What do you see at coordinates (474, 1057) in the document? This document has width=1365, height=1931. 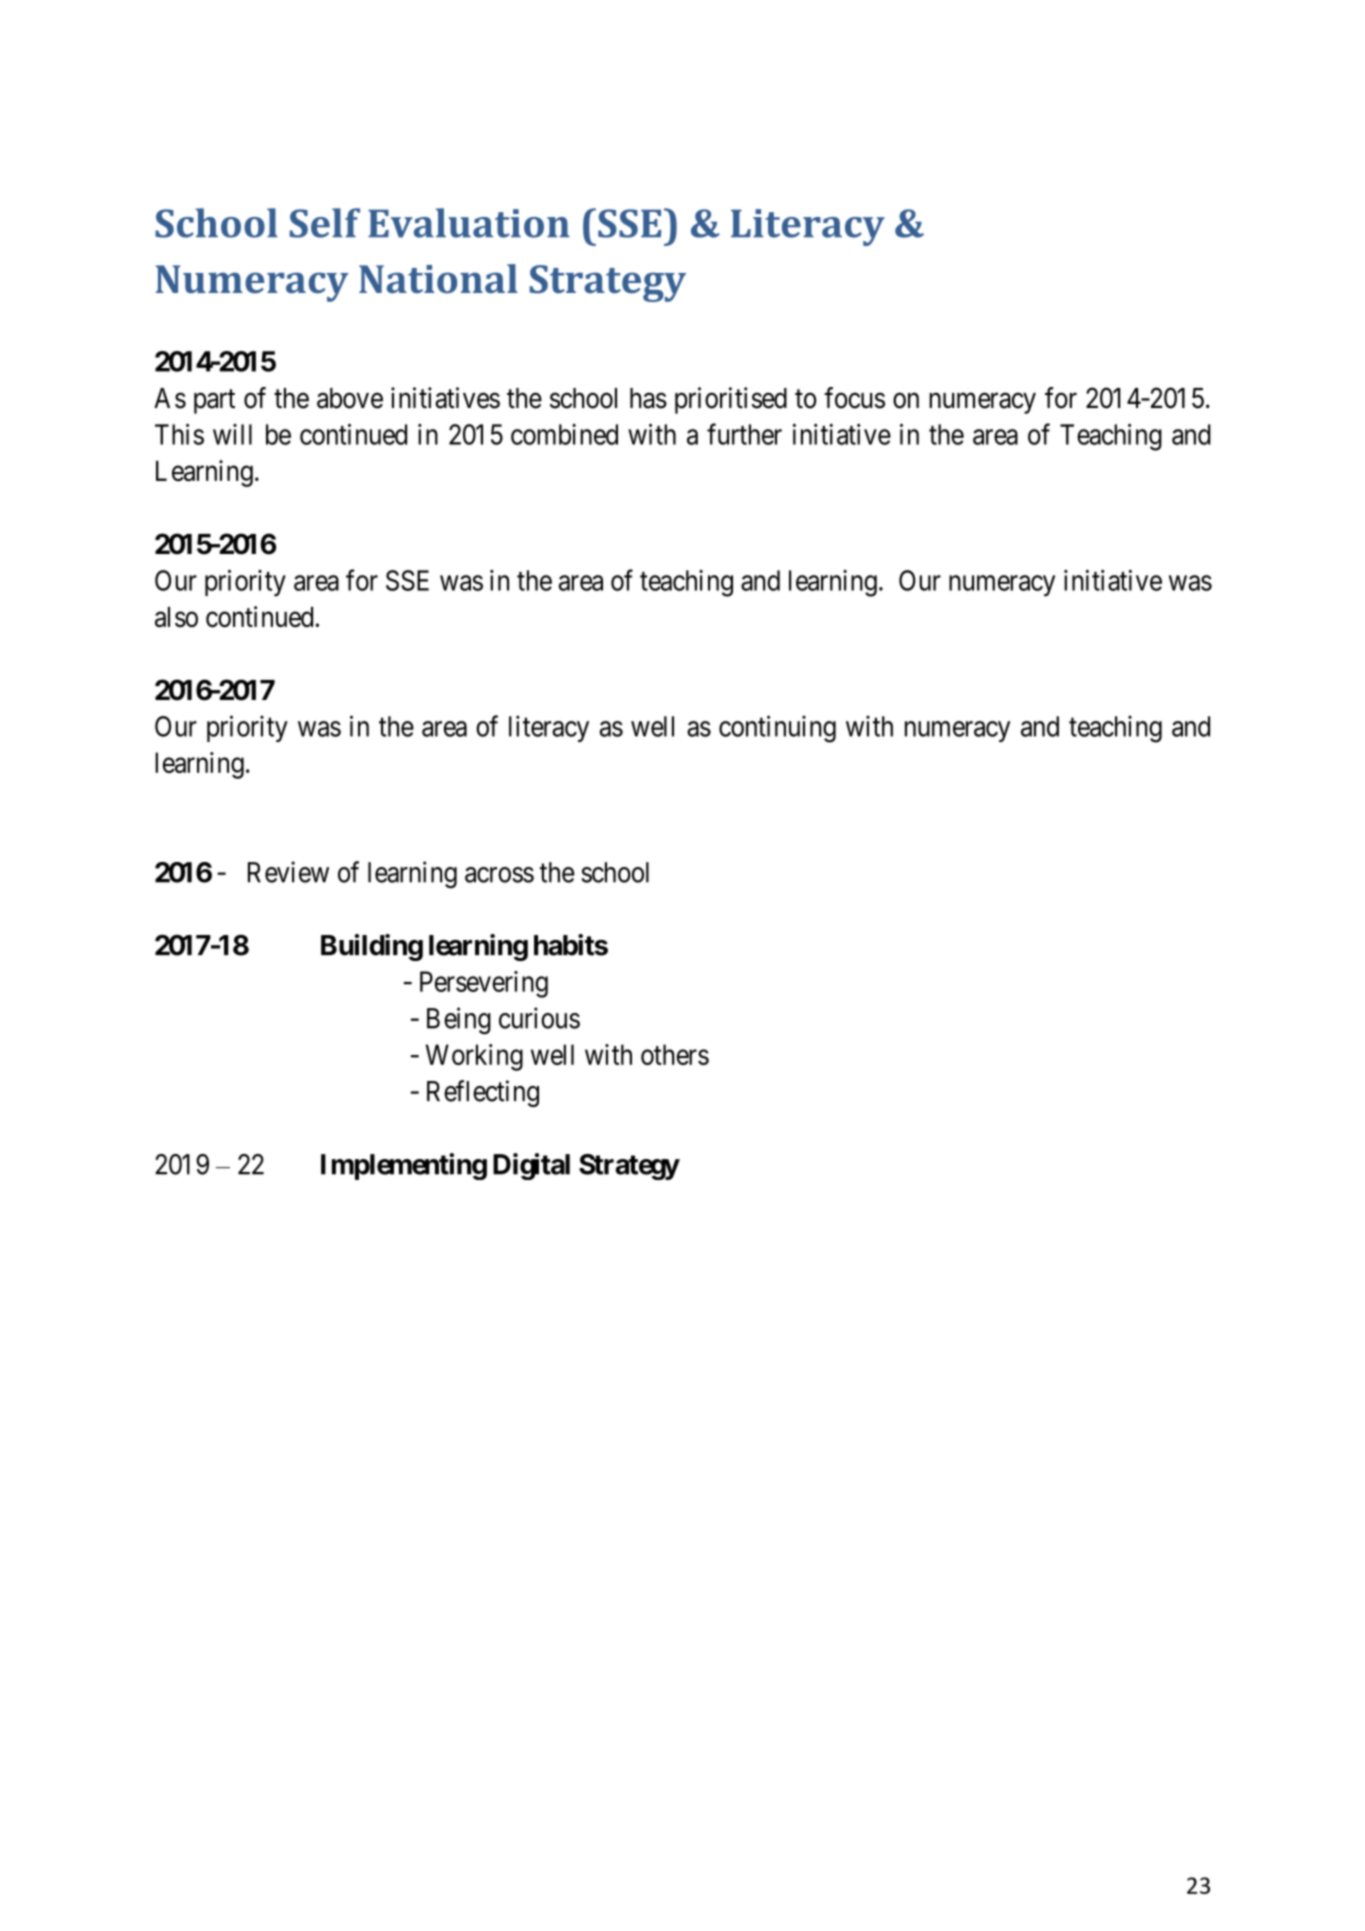 I see `Working` at bounding box center [474, 1057].
